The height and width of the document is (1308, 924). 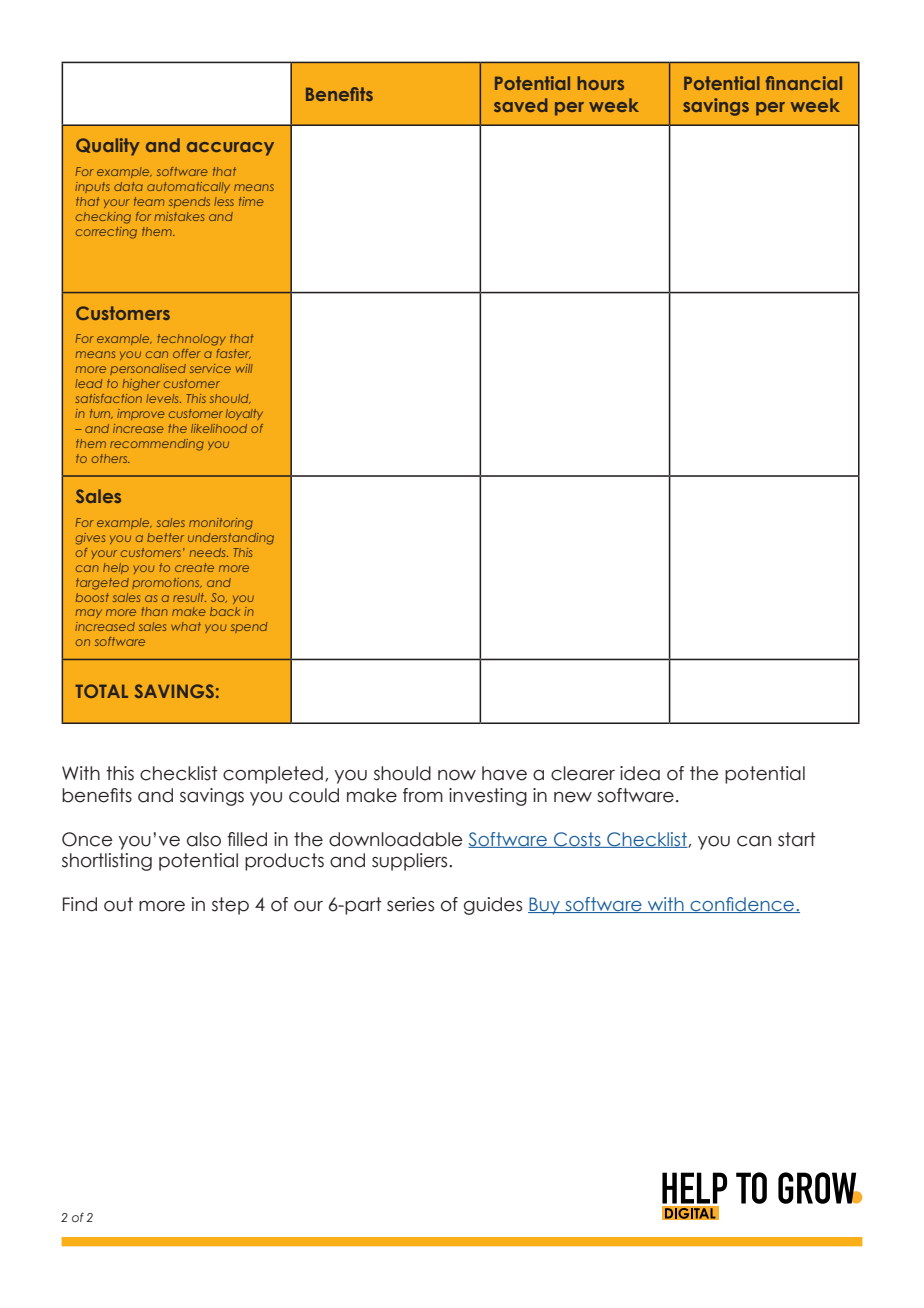 I want to click on saved, so click(x=521, y=105).
